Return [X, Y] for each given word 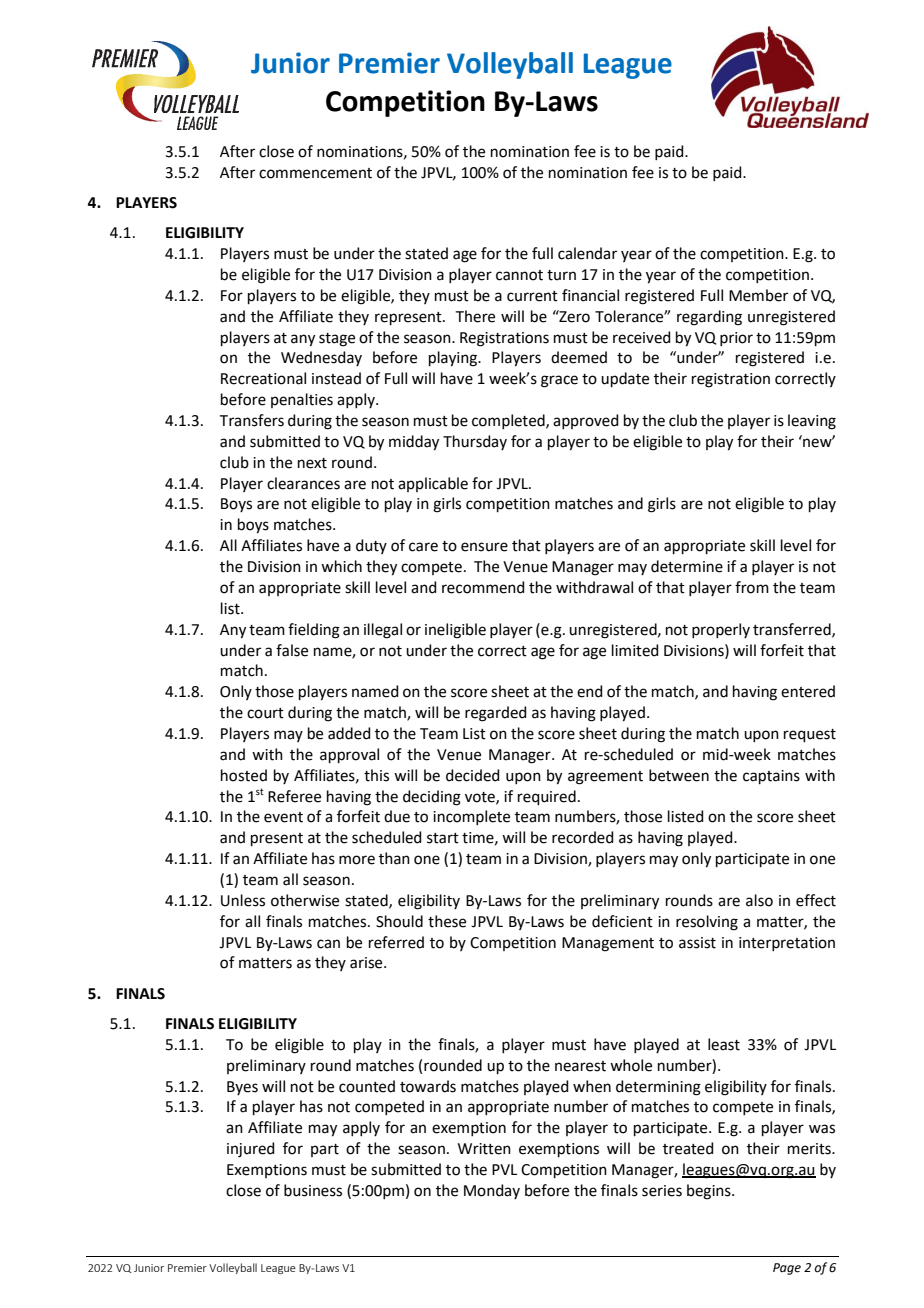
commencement [315, 173]
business [313, 1190]
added [349, 733]
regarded [496, 714]
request [810, 735]
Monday [492, 1191]
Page [787, 1269]
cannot [519, 275]
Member [758, 295]
